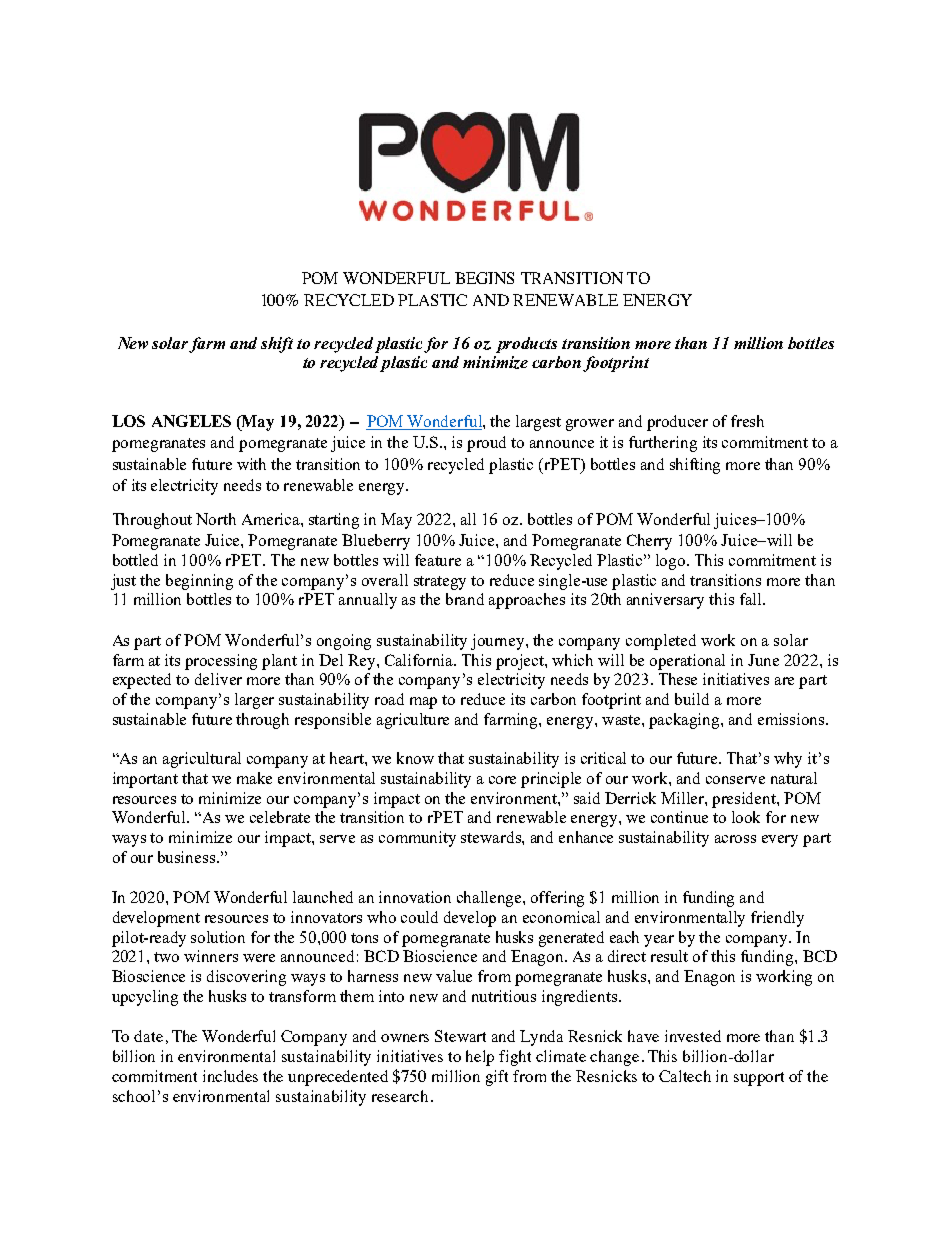  Describe the element at coordinates (752, 599) in the document. I see `fall` at that location.
